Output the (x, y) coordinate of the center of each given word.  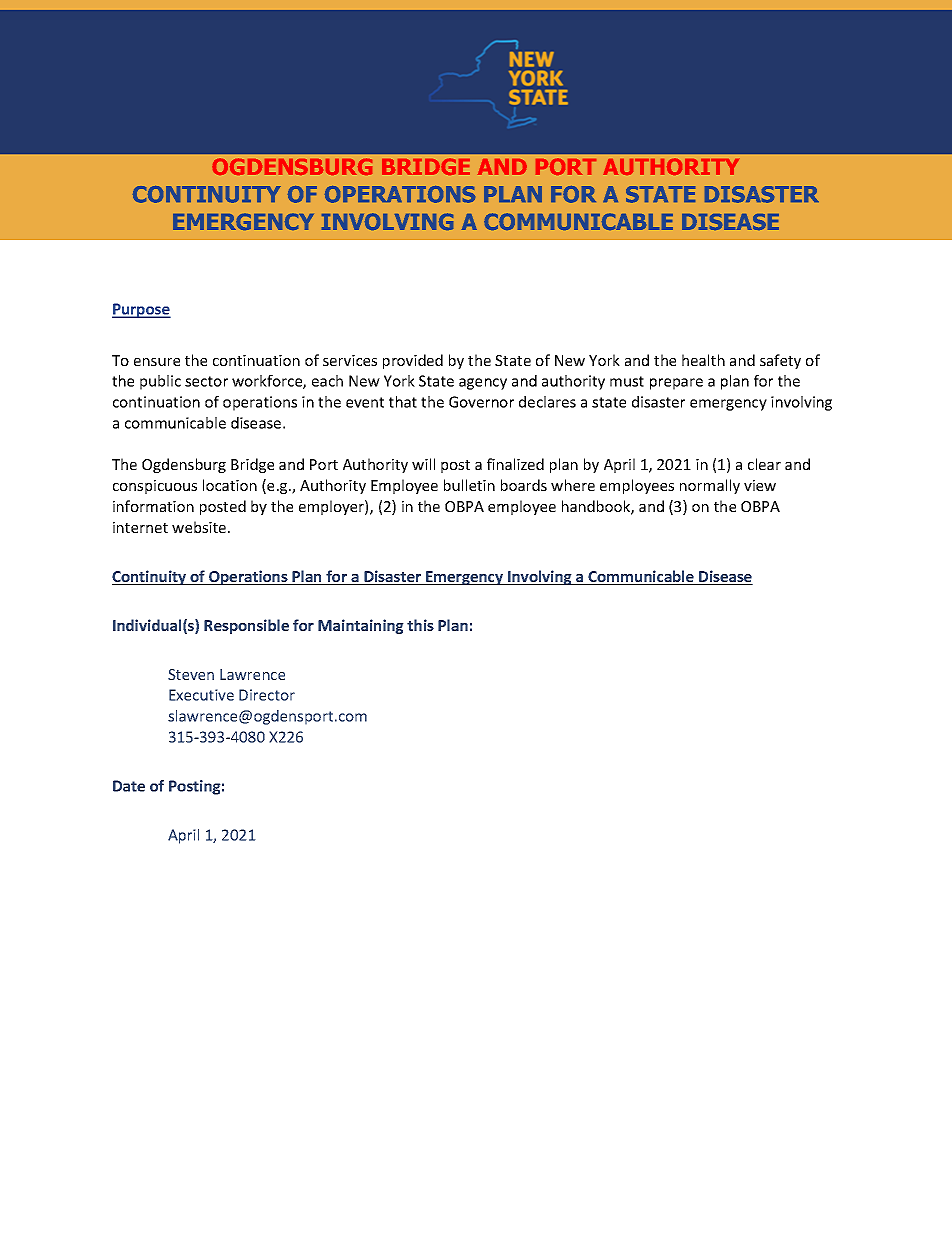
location (230, 485)
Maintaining (361, 626)
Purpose (141, 310)
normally (710, 486)
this (420, 625)
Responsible (246, 626)
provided (413, 361)
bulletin (469, 485)
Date (129, 786)
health (703, 360)
